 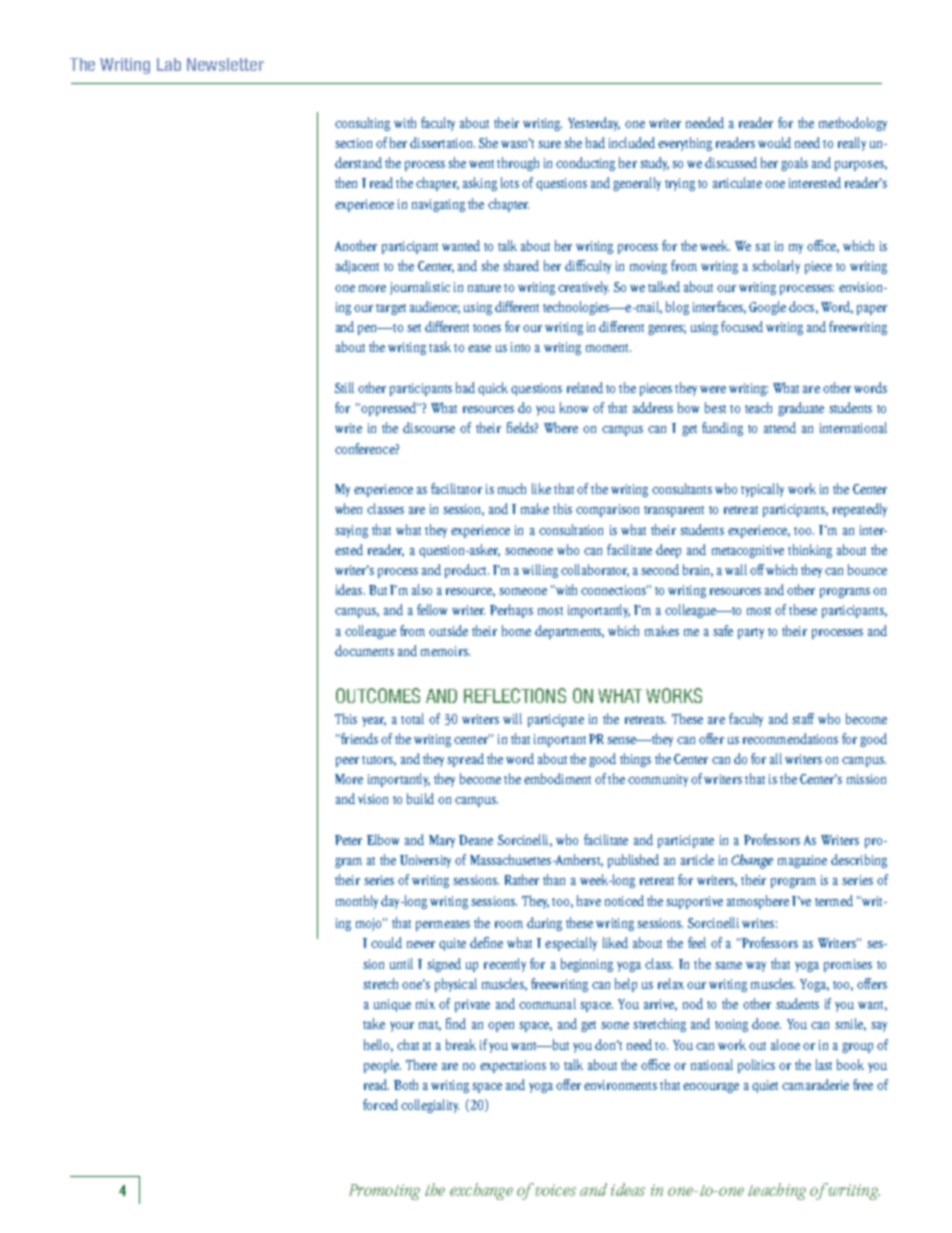 I want to click on departments, so click(x=569, y=632).
